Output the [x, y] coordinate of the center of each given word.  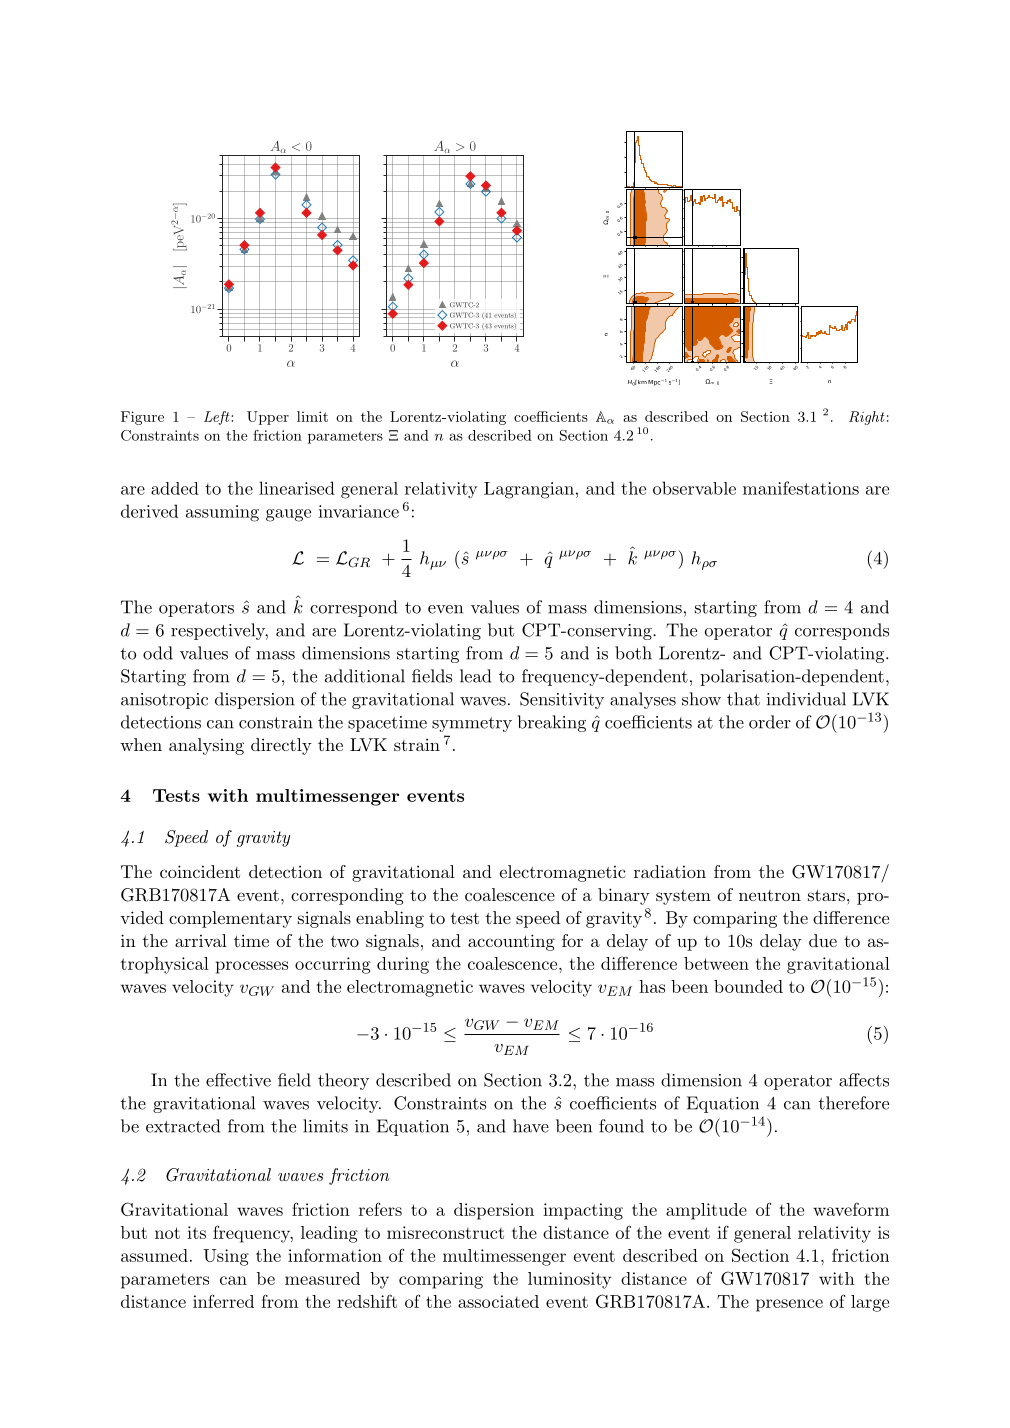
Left [218, 418]
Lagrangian [529, 490]
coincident [200, 871]
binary [624, 896]
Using [226, 1257]
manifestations [801, 488]
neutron [770, 895]
